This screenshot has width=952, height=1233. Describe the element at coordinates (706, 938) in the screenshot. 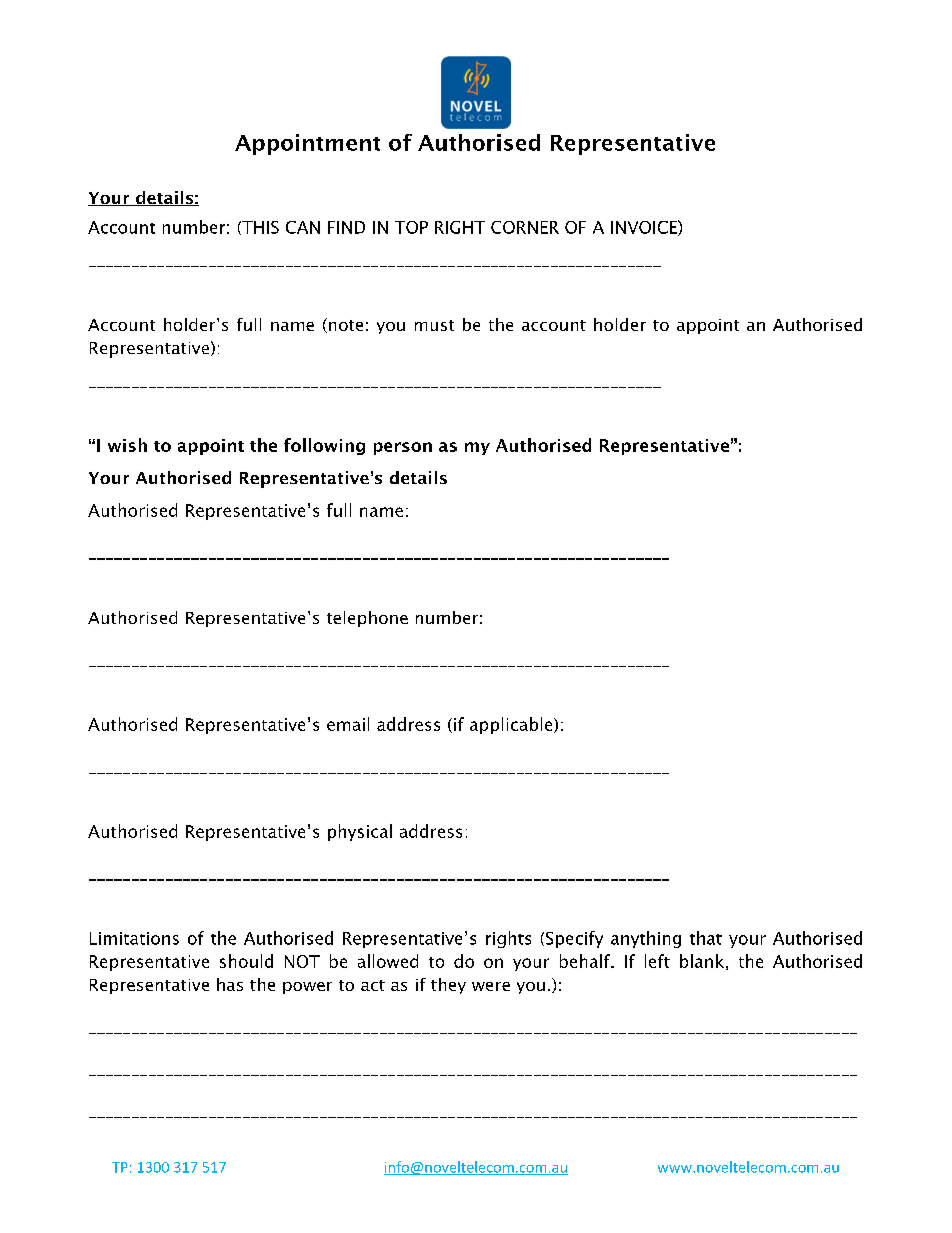

I see `that` at that location.
